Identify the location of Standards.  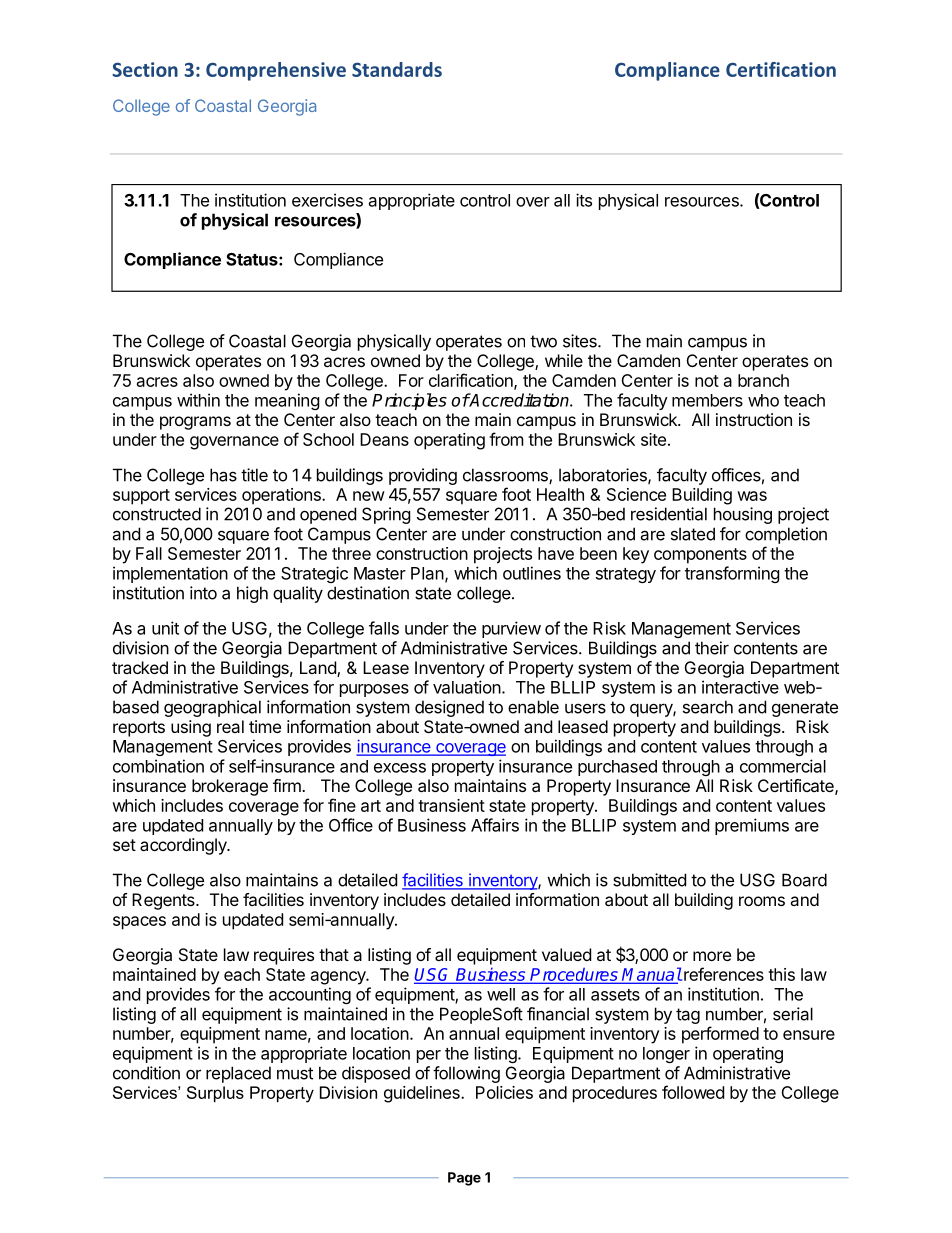
(397, 69).
